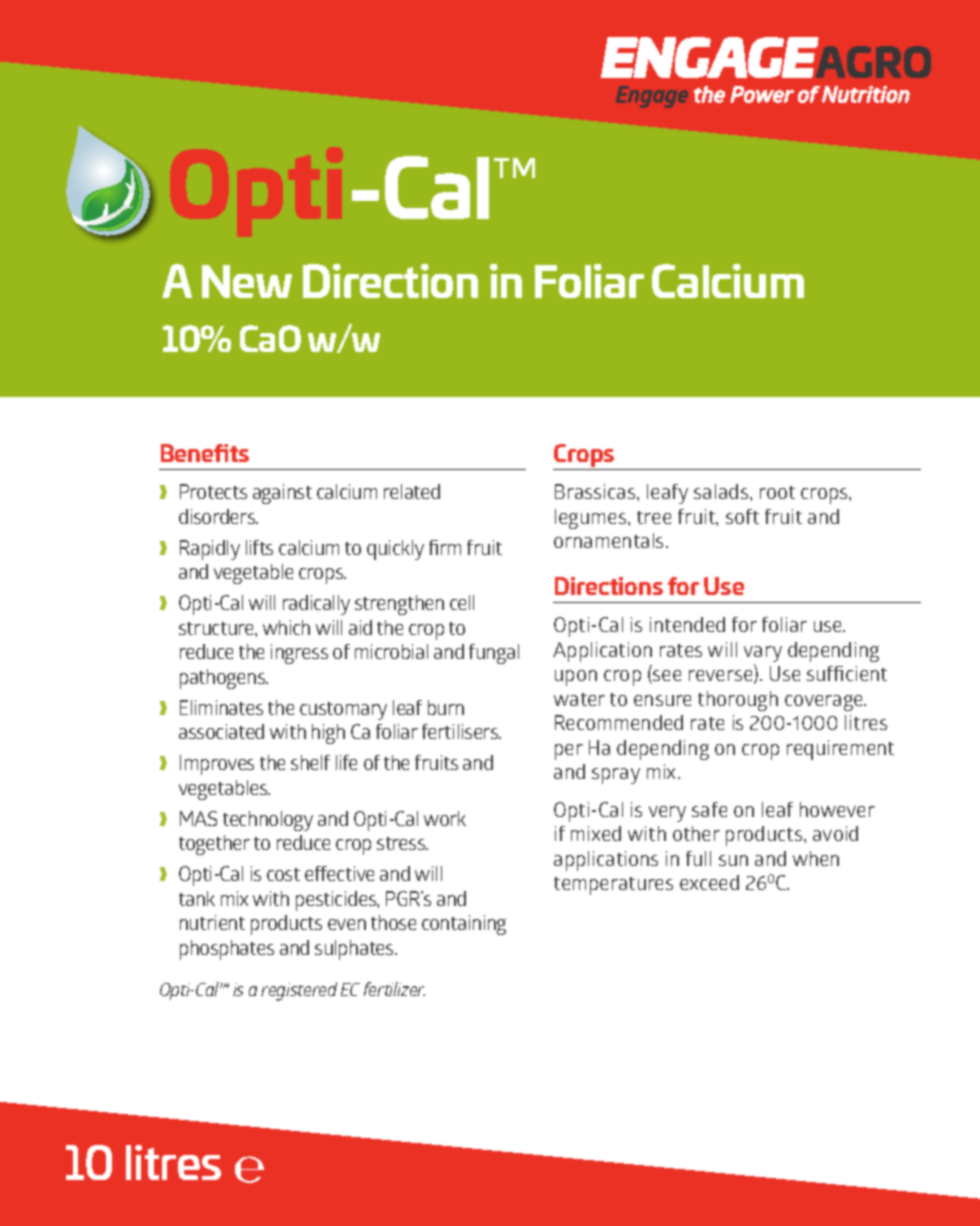 The height and width of the screenshot is (1226, 980). Describe the element at coordinates (247, 281) in the screenshot. I see `New` at that location.
